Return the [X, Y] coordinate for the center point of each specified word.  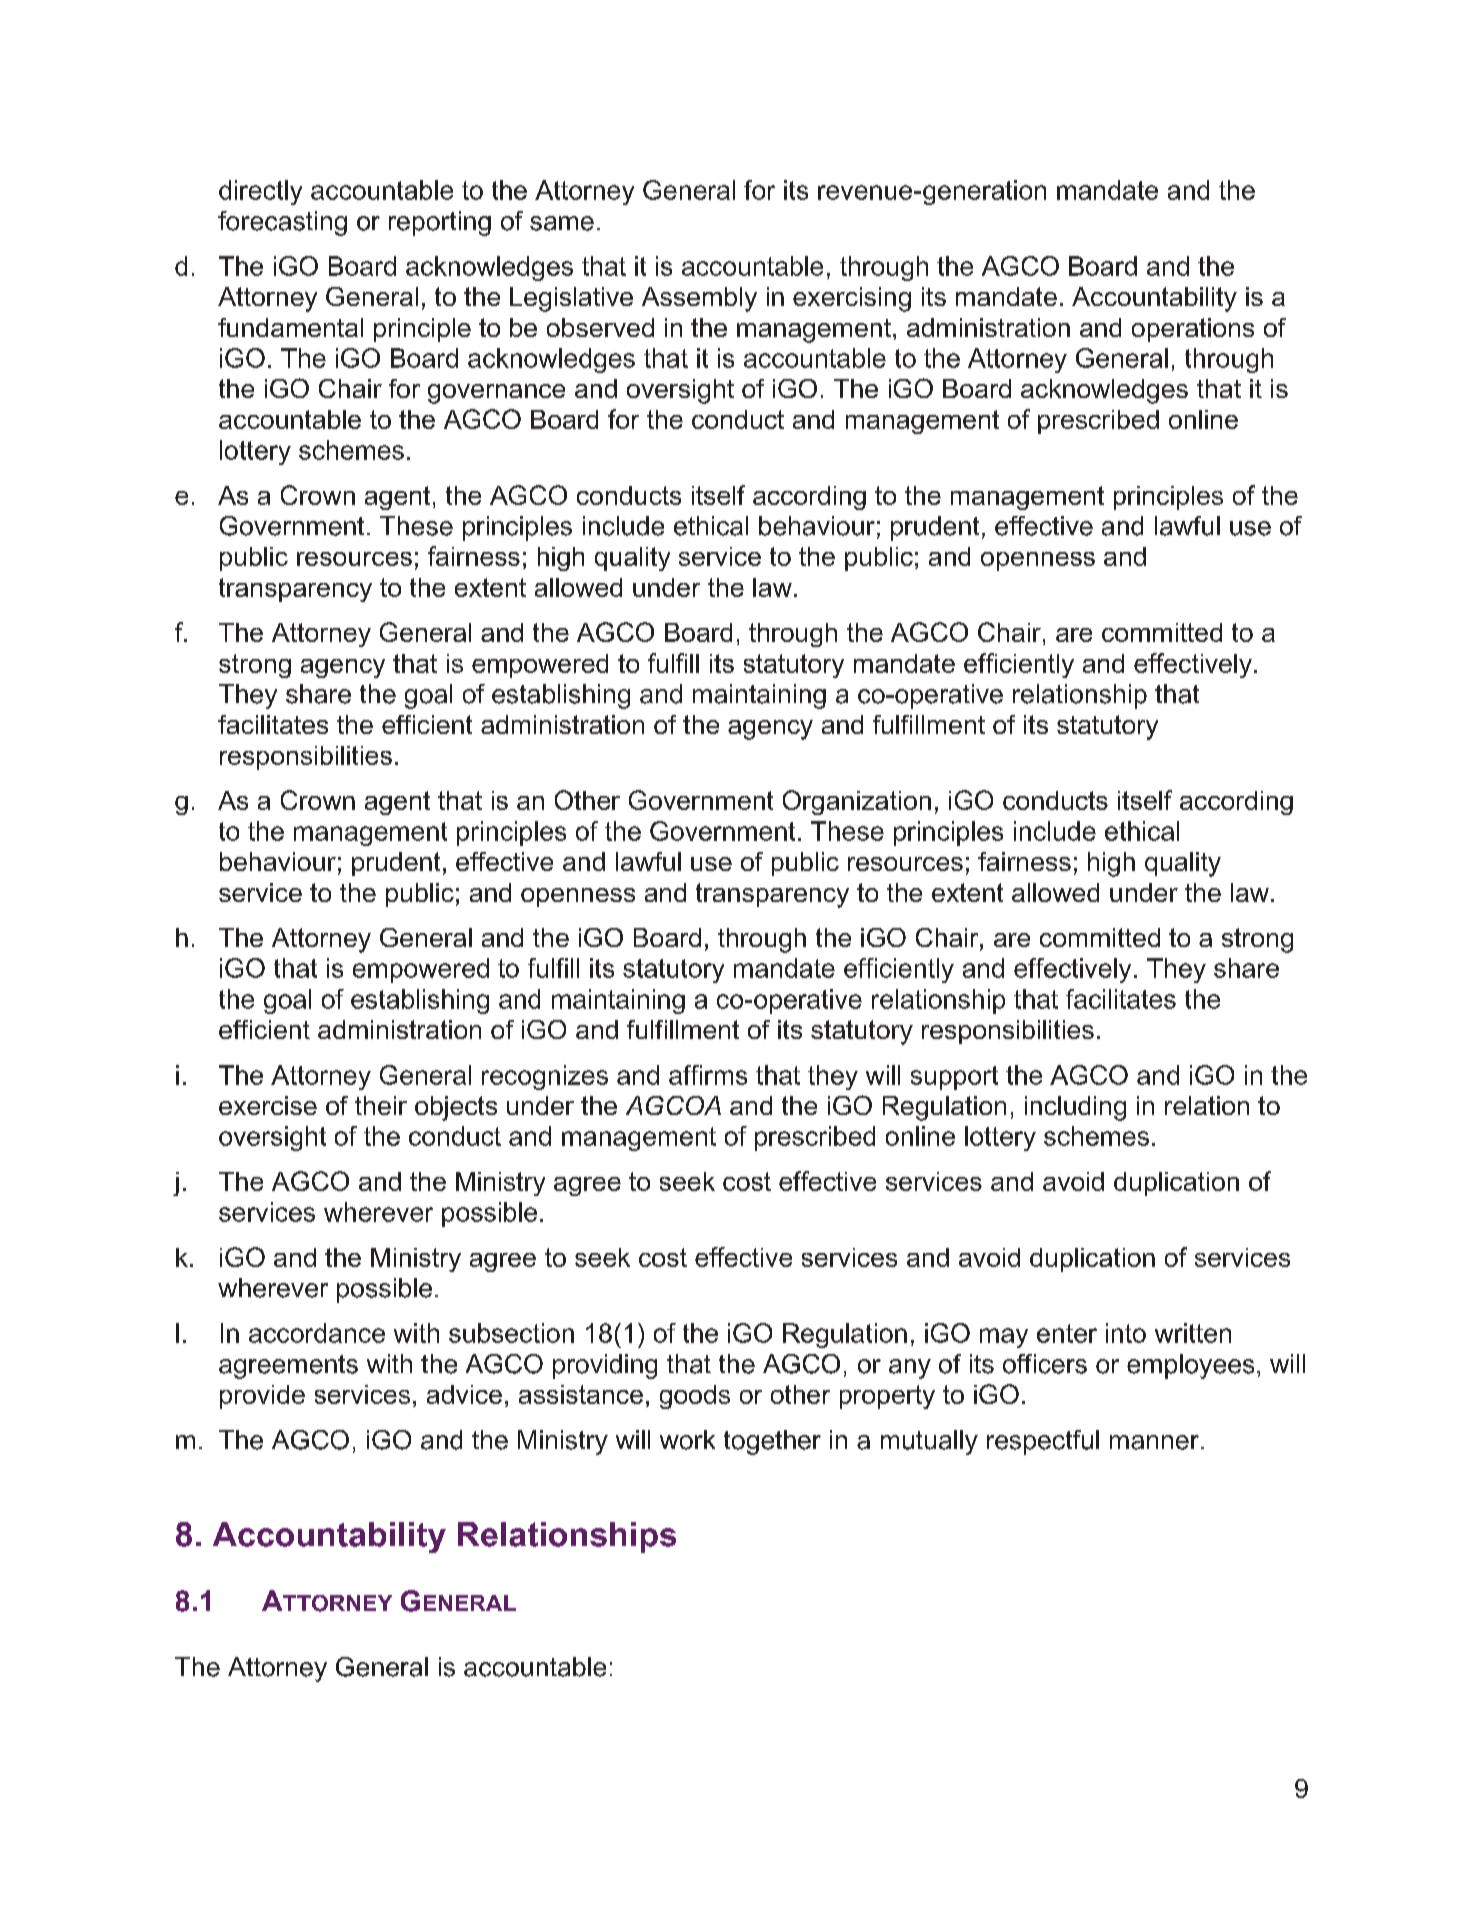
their [381, 1105]
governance [496, 394]
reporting [440, 223]
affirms [708, 1075]
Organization [857, 802]
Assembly [699, 299]
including [1075, 1108]
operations [1193, 330]
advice [464, 1394]
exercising [852, 299]
